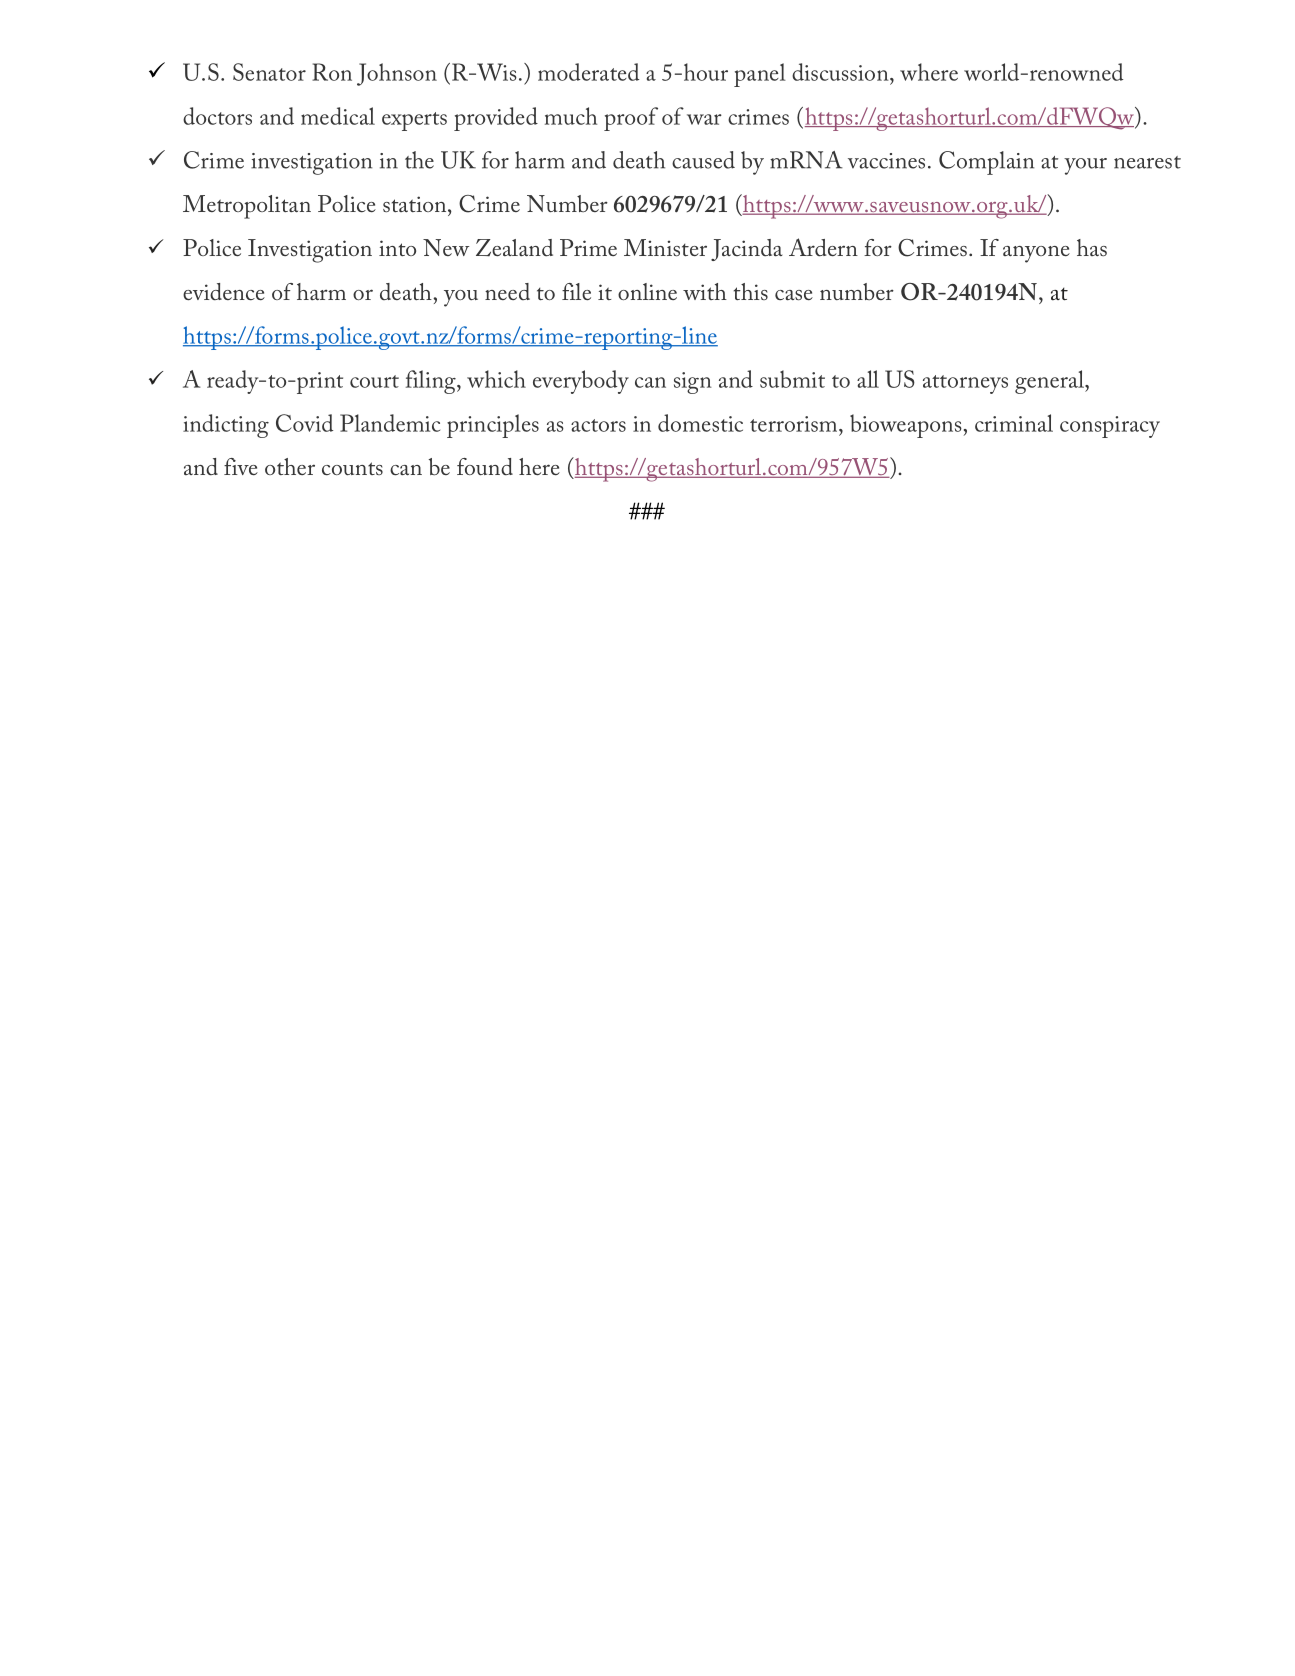  What do you see at coordinates (290, 466) in the screenshot?
I see `other` at bounding box center [290, 466].
